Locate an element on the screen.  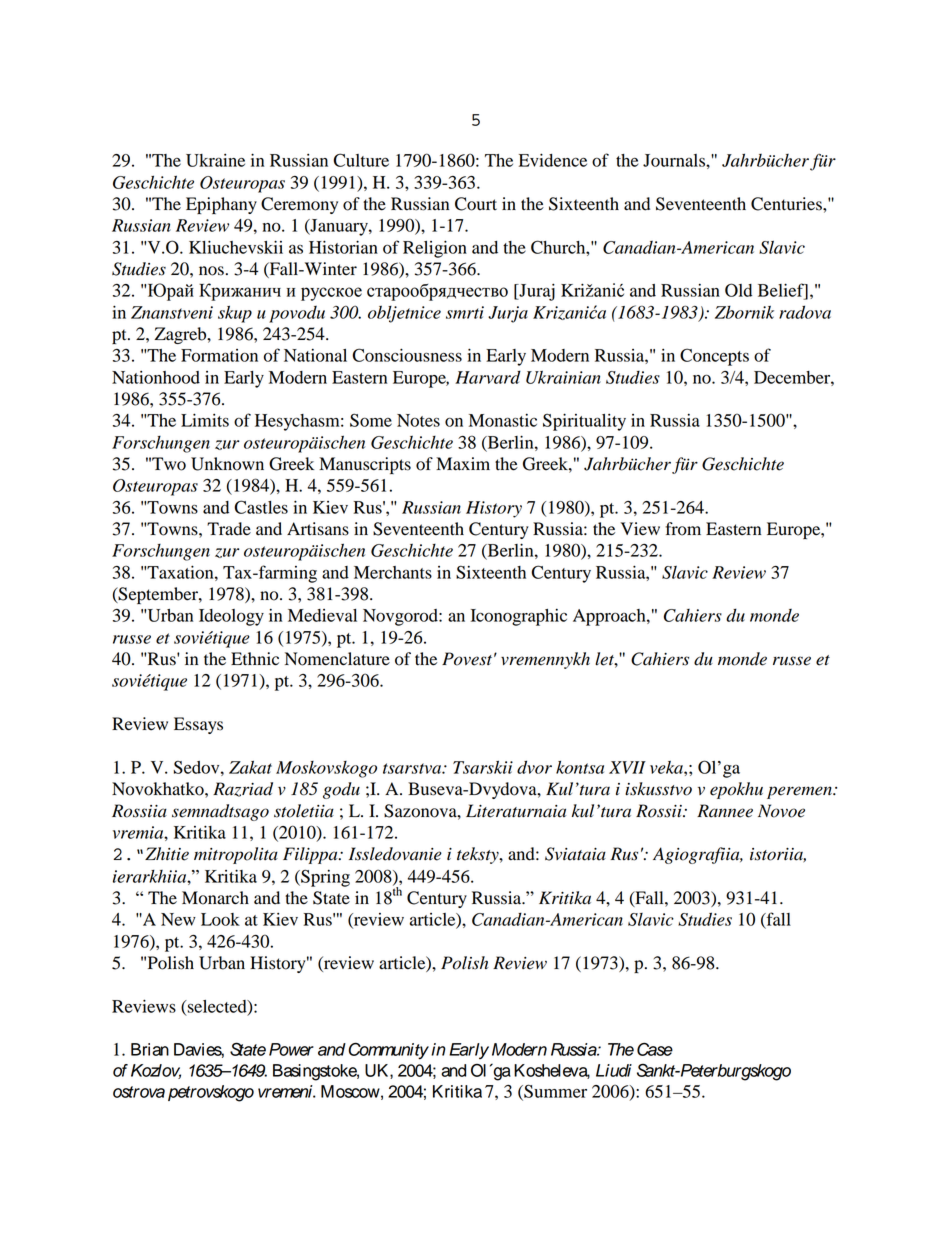
Brian is located at coordinates (150, 1049).
